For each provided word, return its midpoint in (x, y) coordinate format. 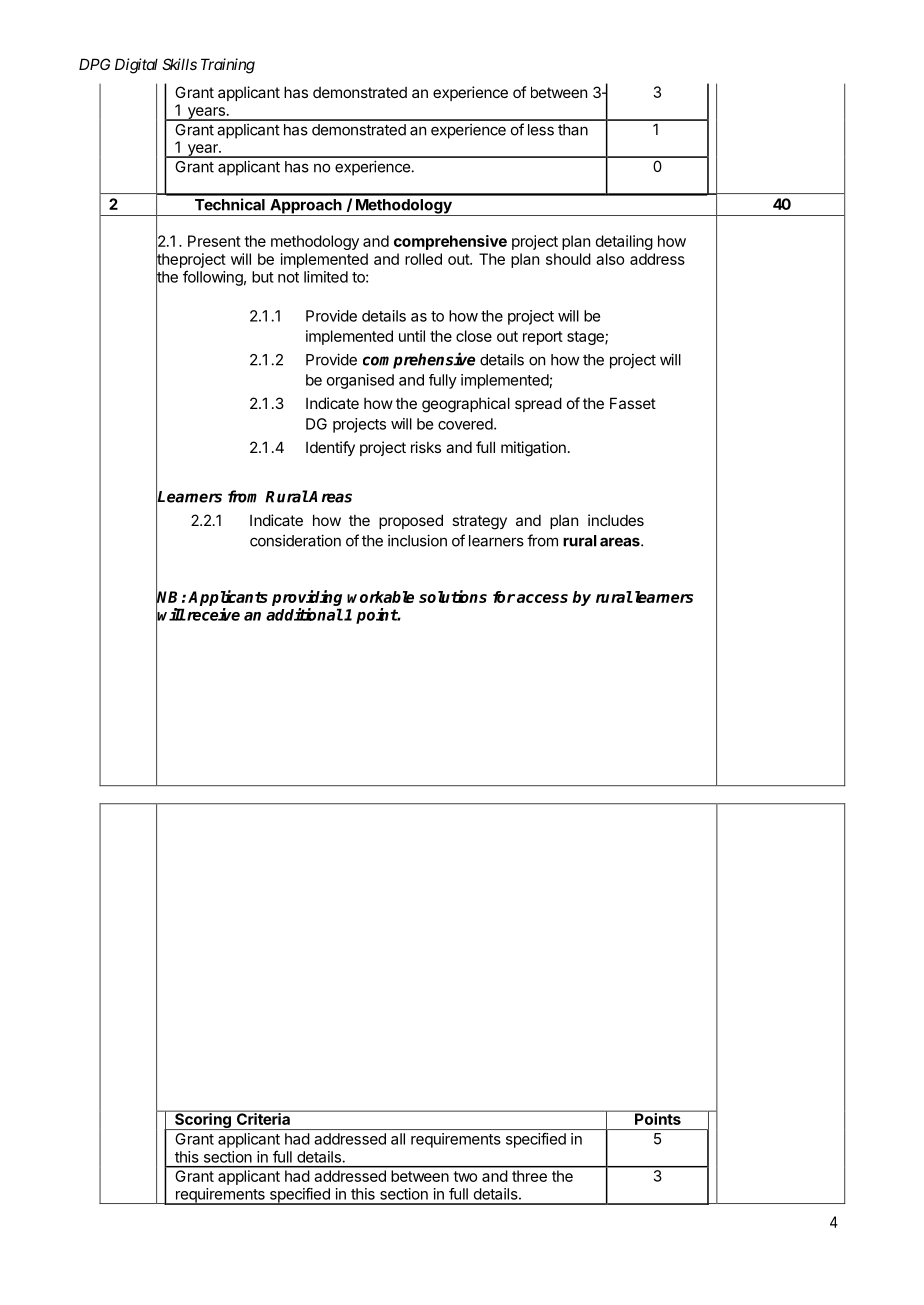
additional (304, 614)
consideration (295, 540)
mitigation (533, 449)
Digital (136, 66)
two (465, 1176)
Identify (330, 448)
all (398, 1139)
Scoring (203, 1120)
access (542, 598)
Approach (306, 207)
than (573, 130)
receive (212, 614)
